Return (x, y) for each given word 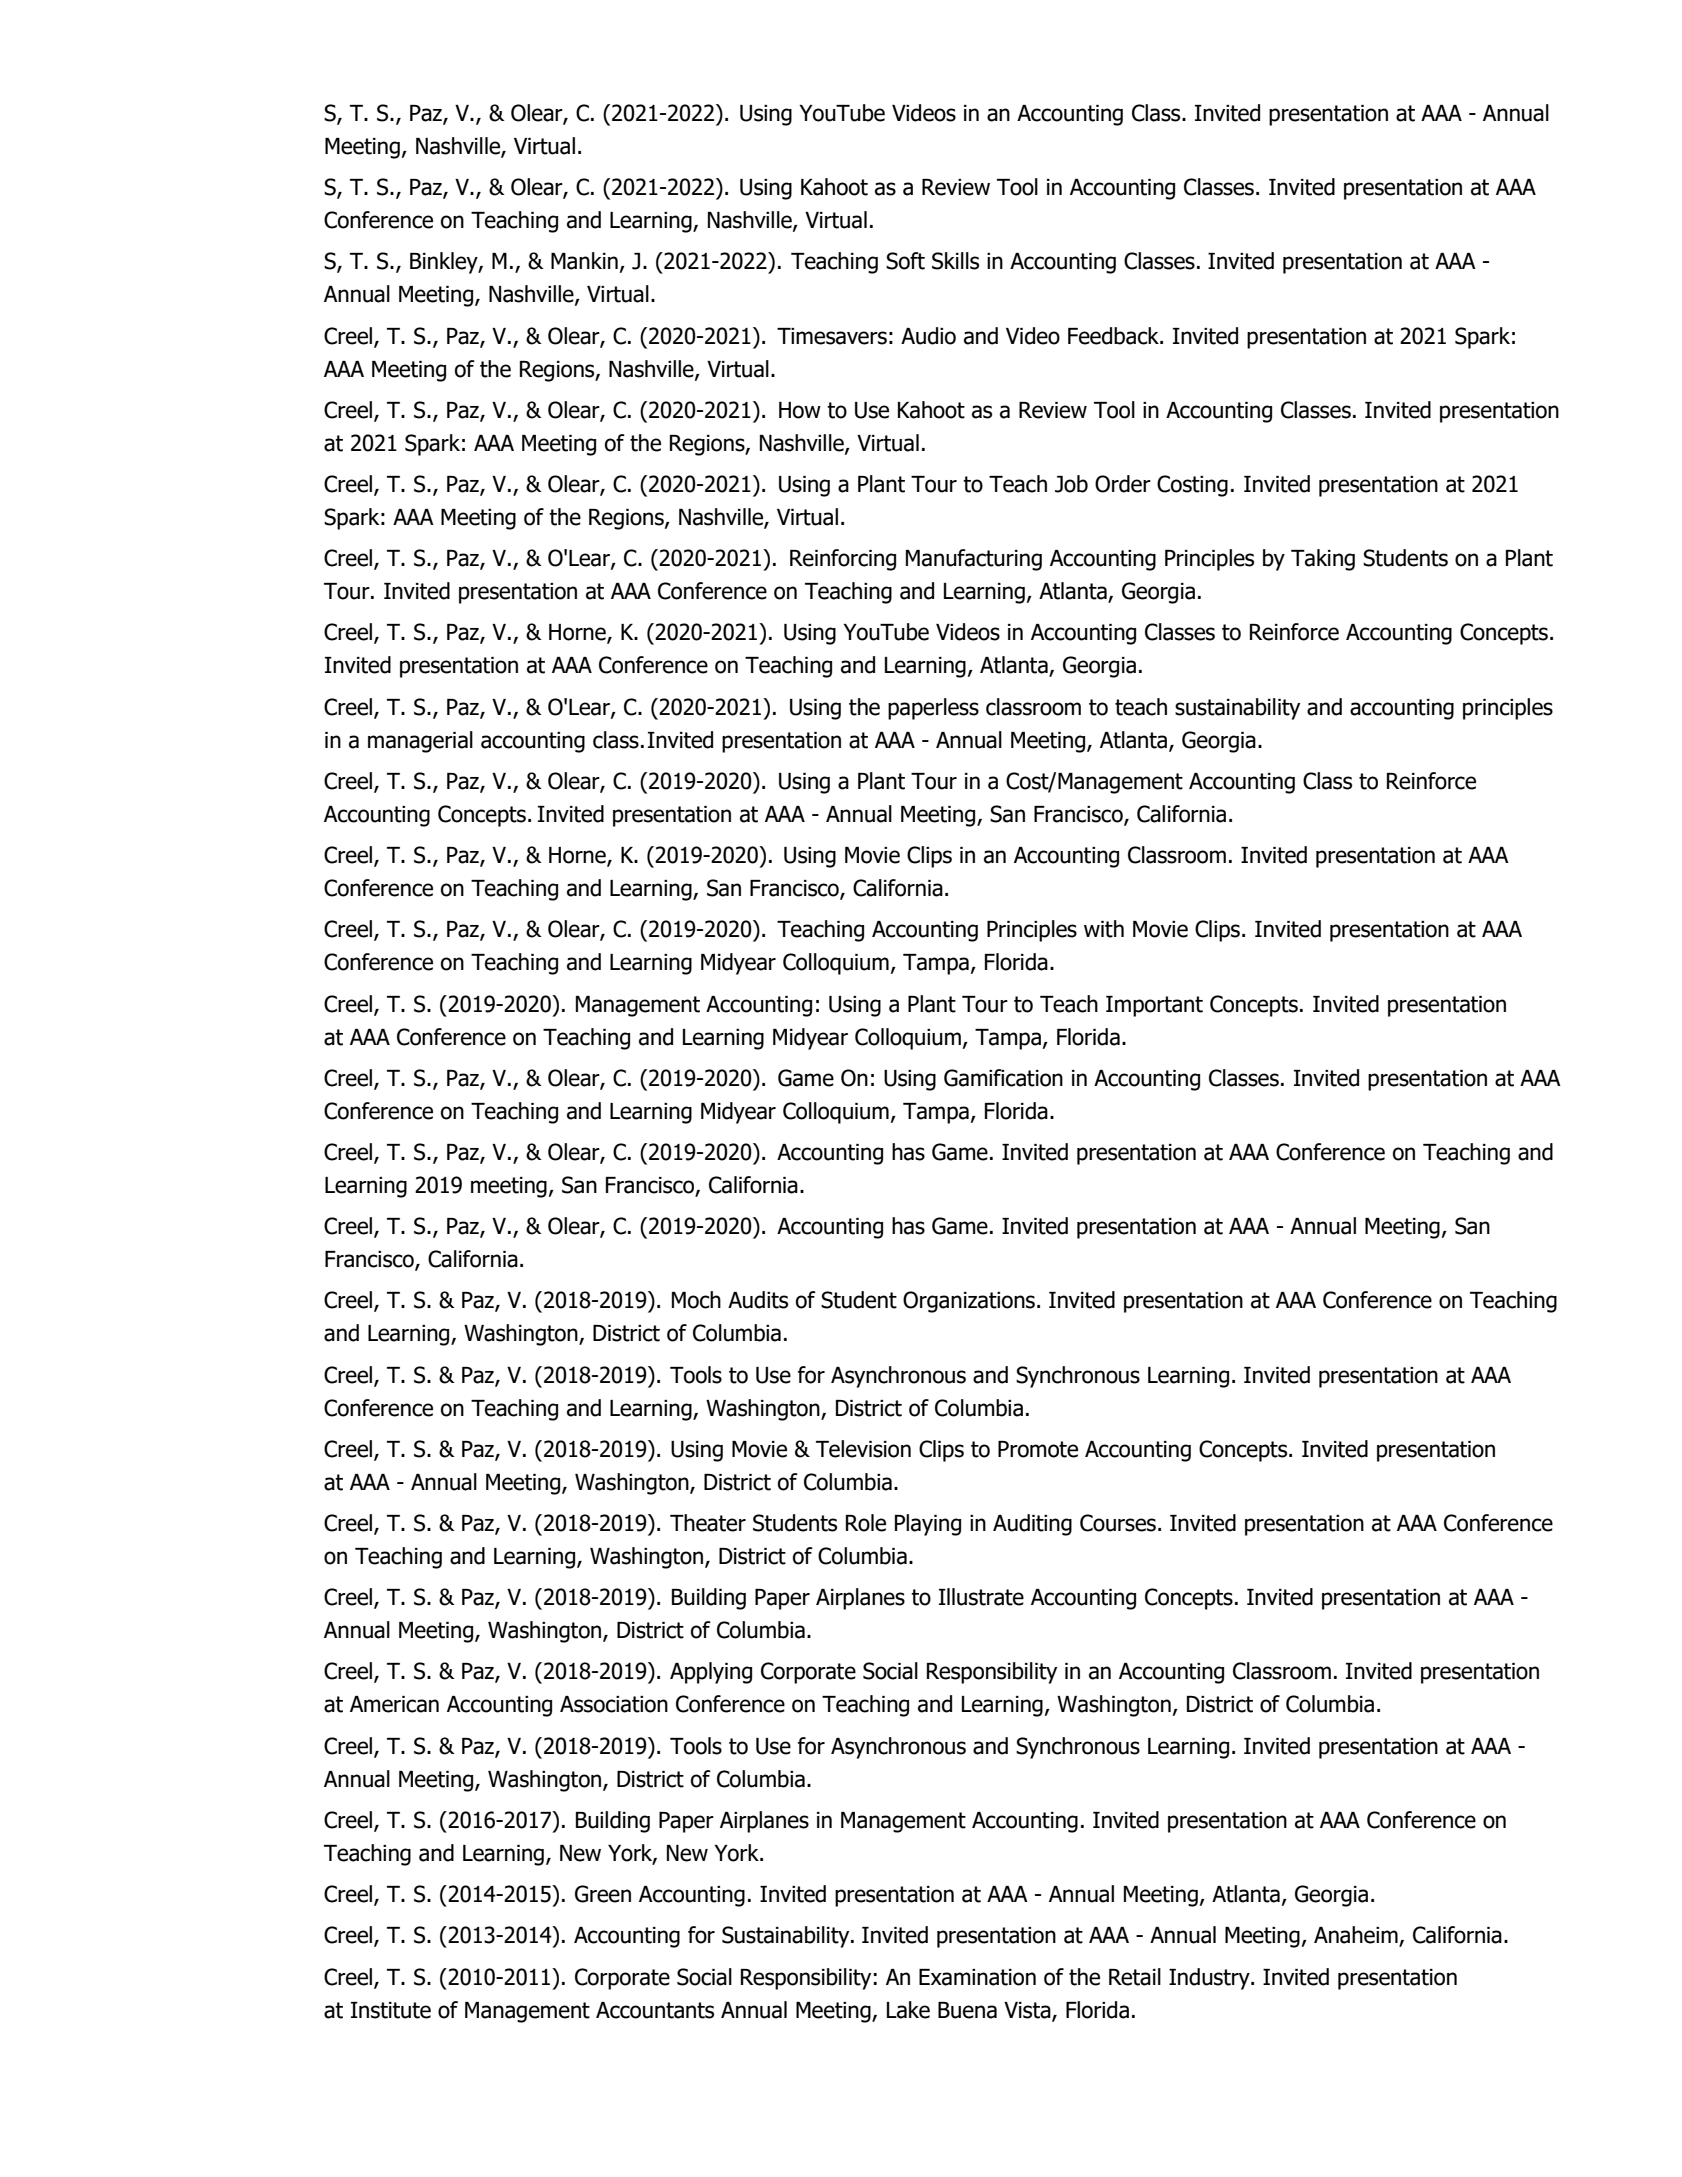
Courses (1118, 1523)
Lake (908, 2010)
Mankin (584, 261)
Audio (928, 336)
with (1104, 929)
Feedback (1114, 336)
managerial (420, 742)
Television (863, 1449)
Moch (696, 1300)
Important (1154, 1006)
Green (603, 1894)
